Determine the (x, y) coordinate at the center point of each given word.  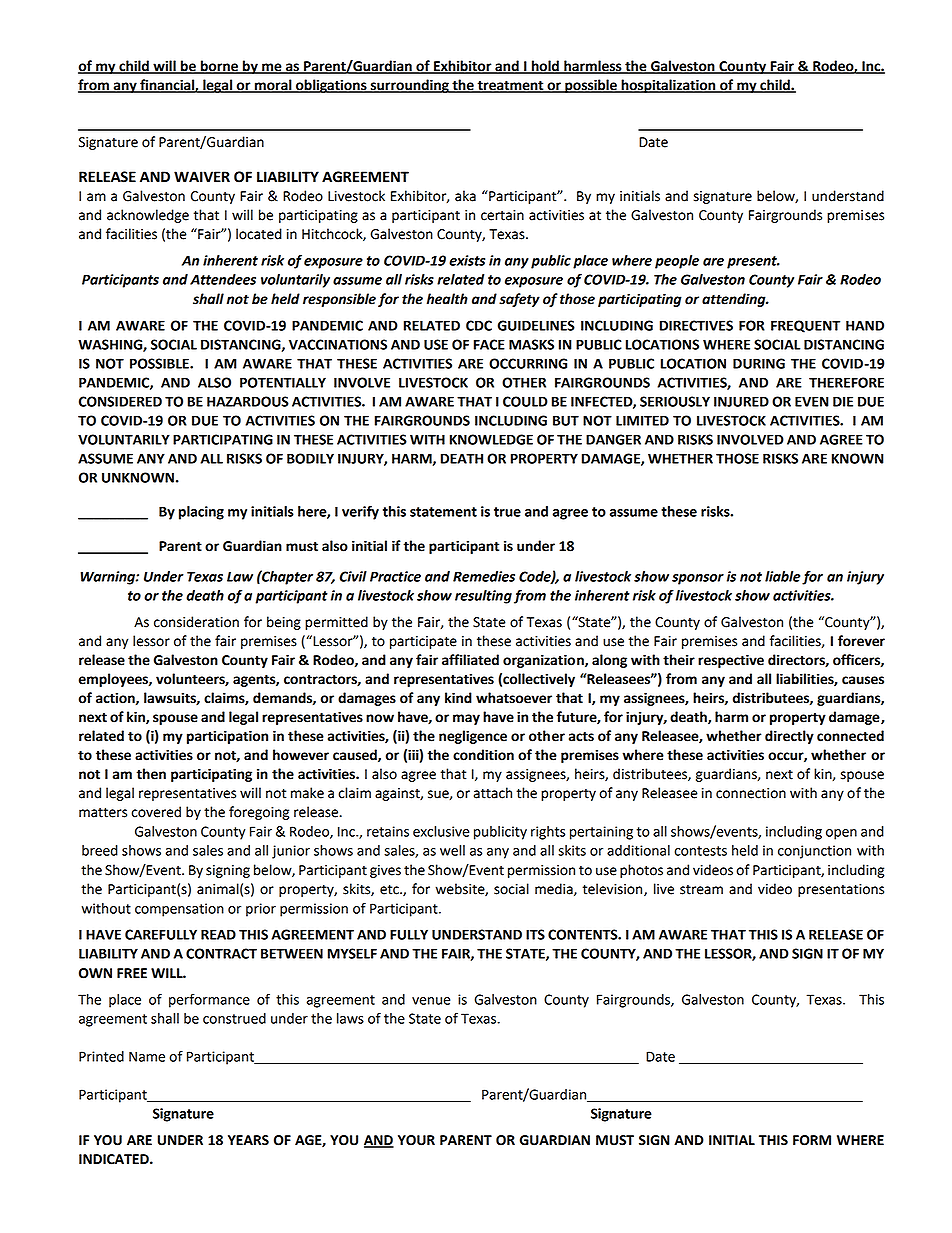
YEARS (248, 1140)
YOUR (416, 1140)
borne (219, 67)
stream (701, 890)
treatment (510, 86)
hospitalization (668, 86)
